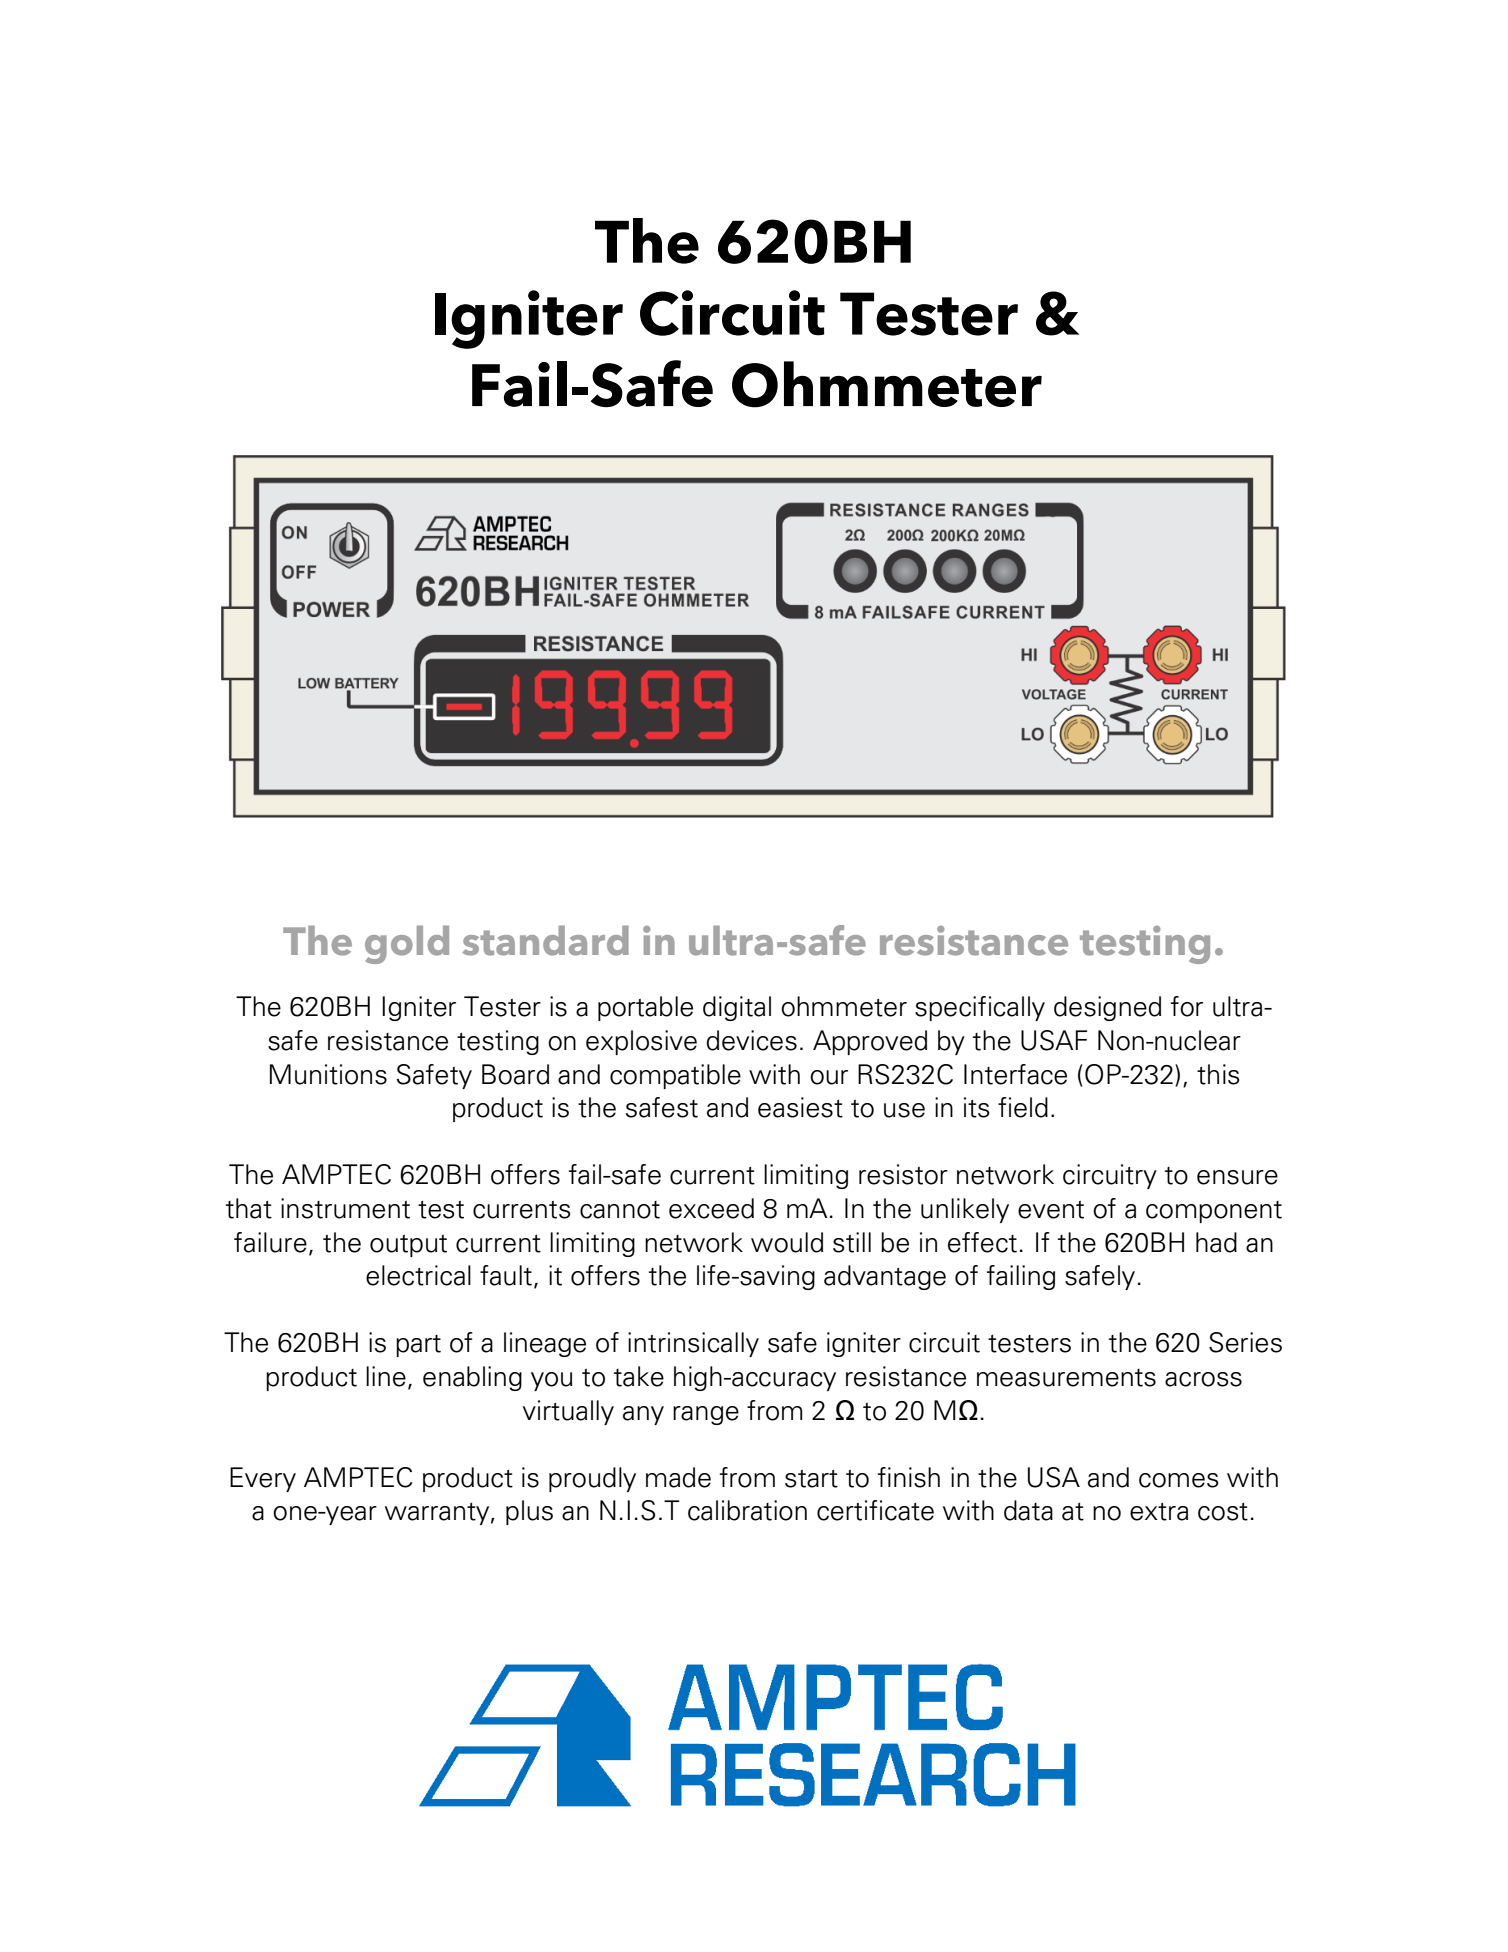 This screenshot has height=1952, width=1508. What do you see at coordinates (1051, 1210) in the screenshot?
I see `event` at bounding box center [1051, 1210].
